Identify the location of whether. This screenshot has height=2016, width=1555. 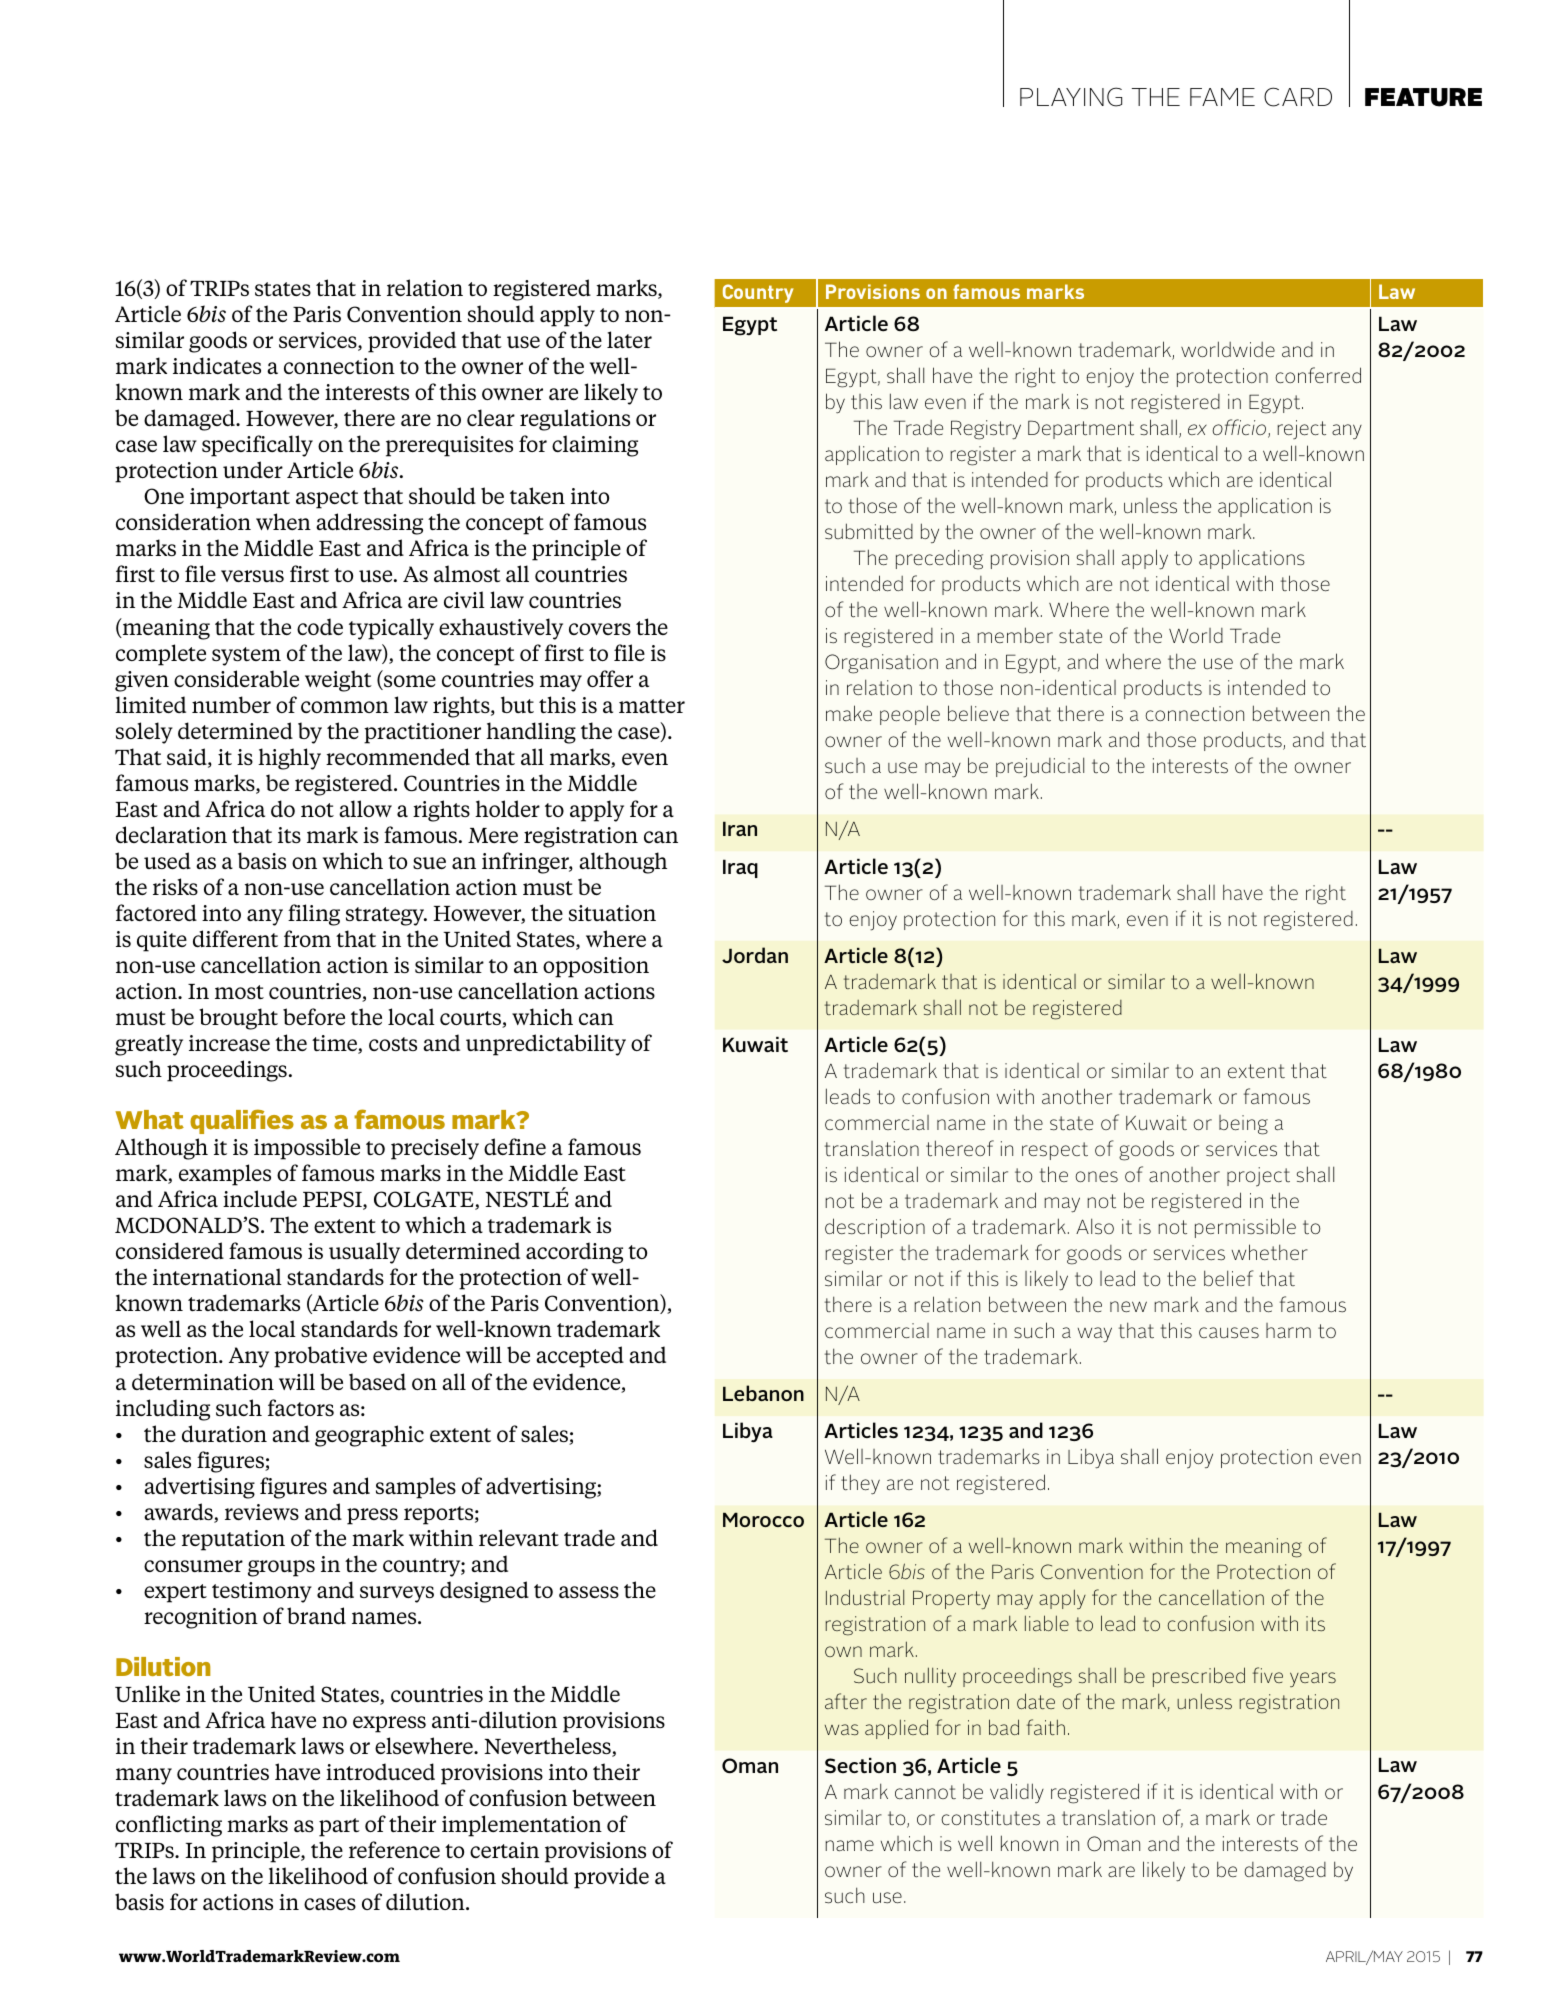
(1270, 1252).
